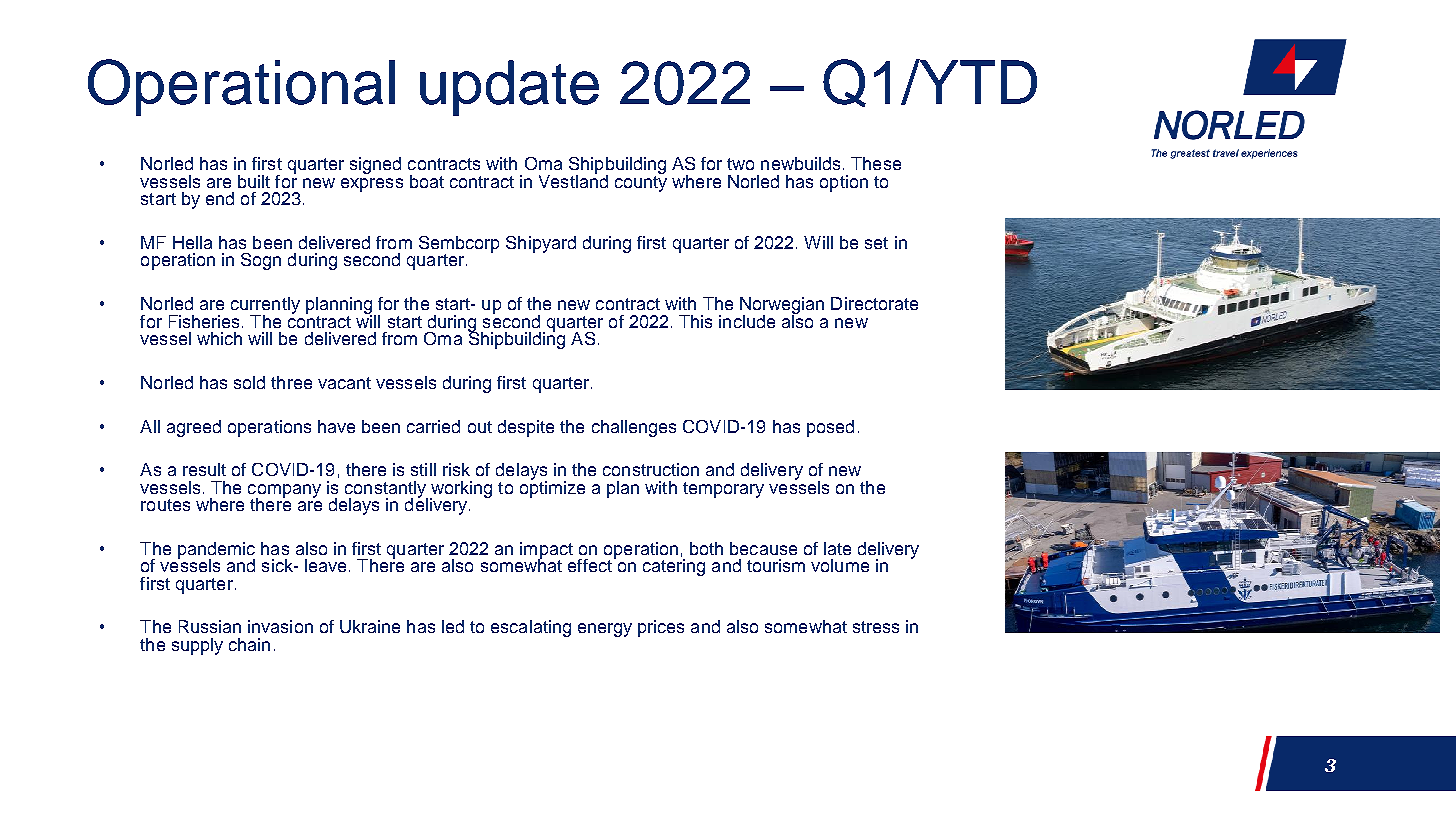  I want to click on include, so click(747, 321).
